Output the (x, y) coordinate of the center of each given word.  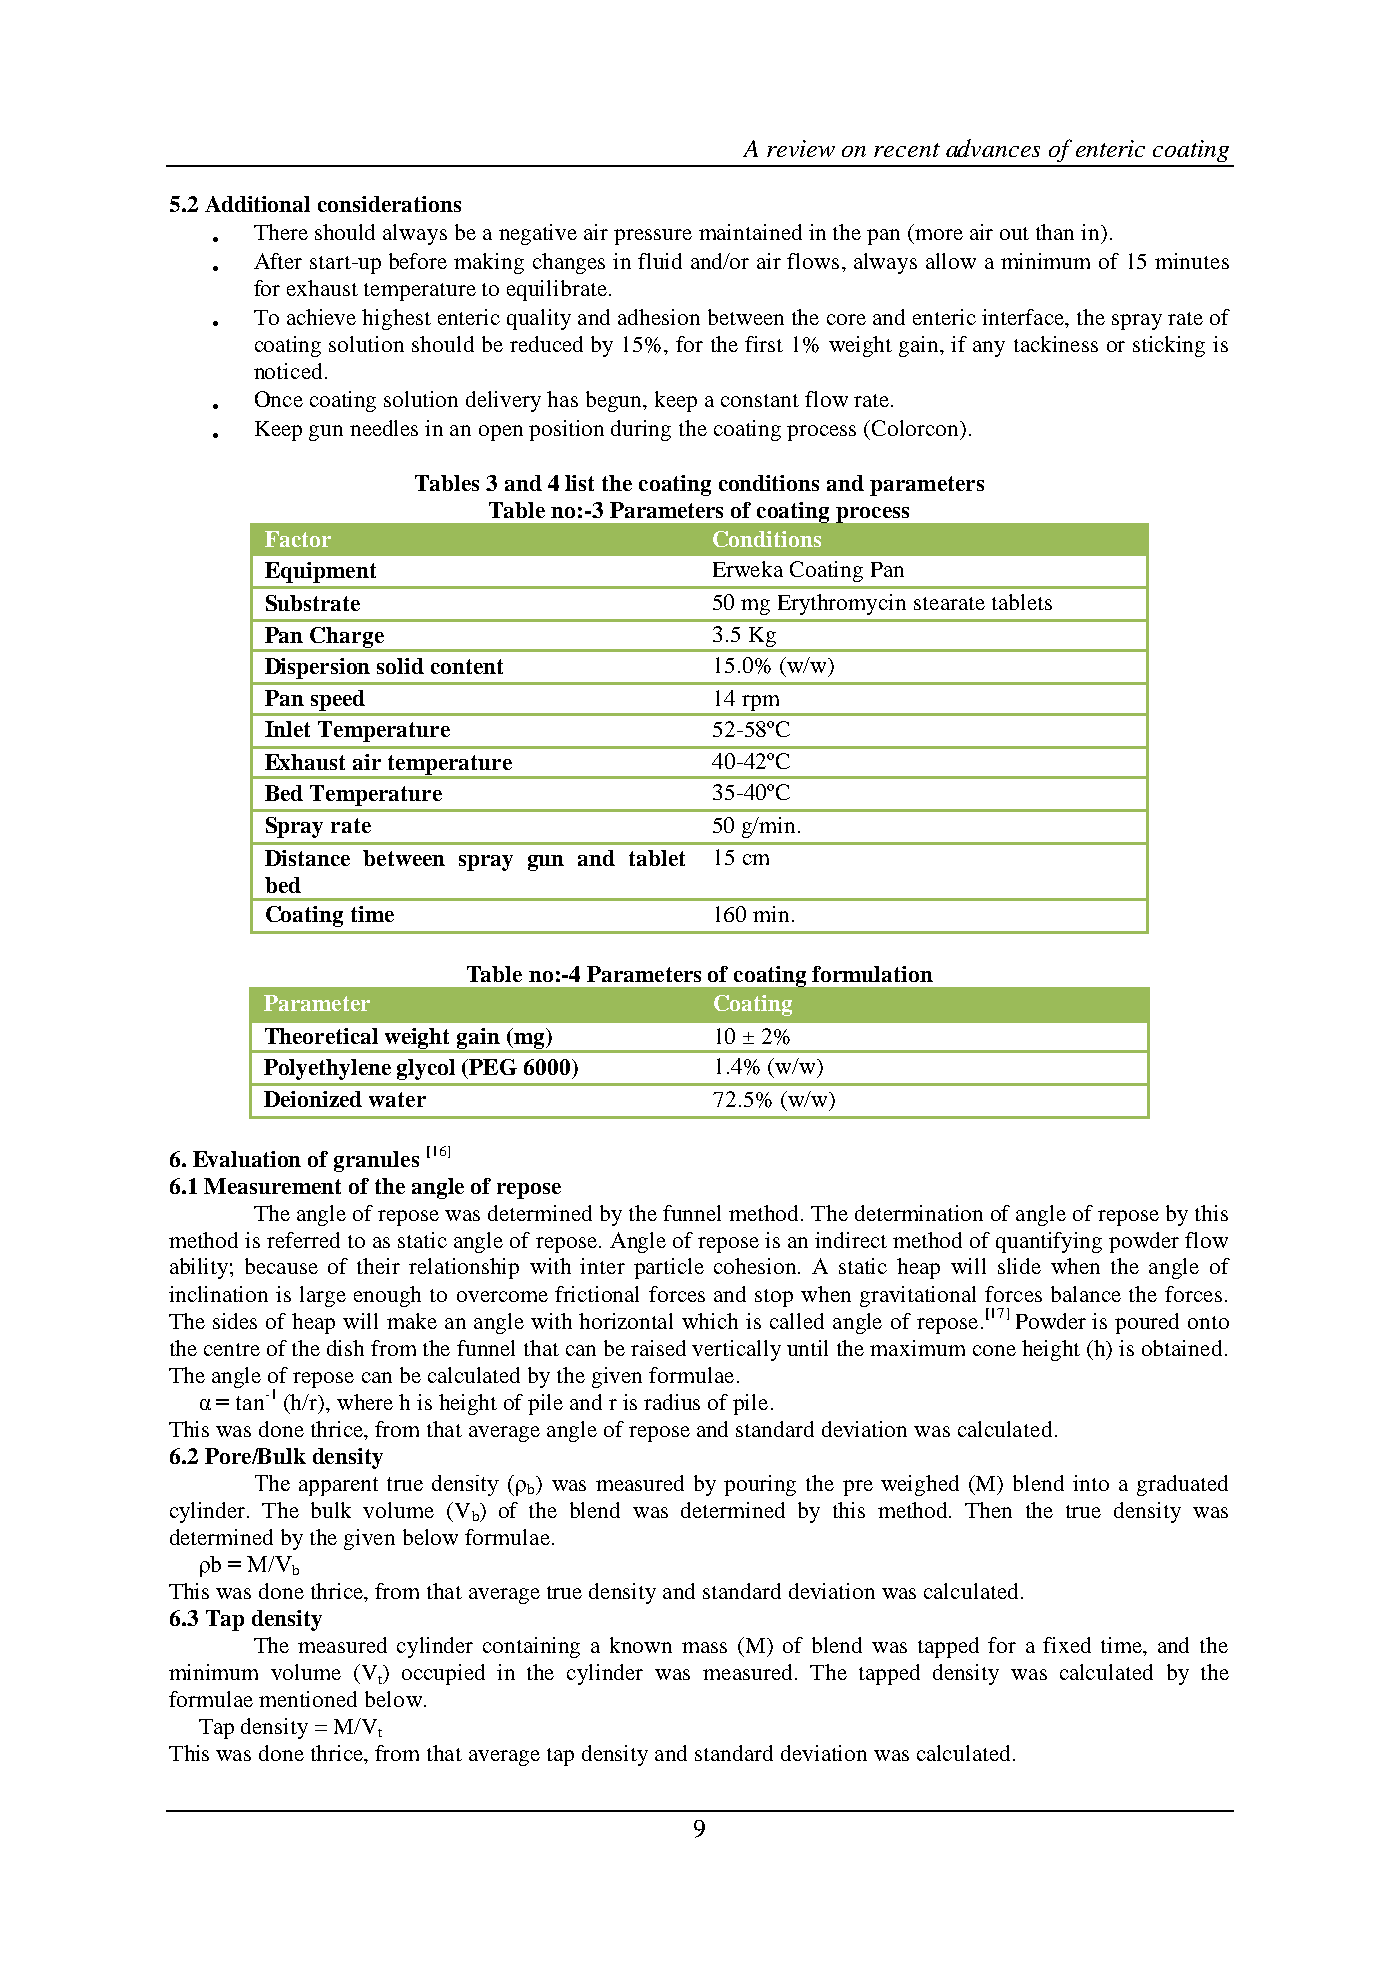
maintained (750, 232)
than (1055, 232)
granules (376, 1161)
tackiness (1056, 344)
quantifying (1049, 1242)
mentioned (308, 1699)
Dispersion (317, 668)
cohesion (757, 1266)
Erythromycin (842, 604)
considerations (389, 204)
